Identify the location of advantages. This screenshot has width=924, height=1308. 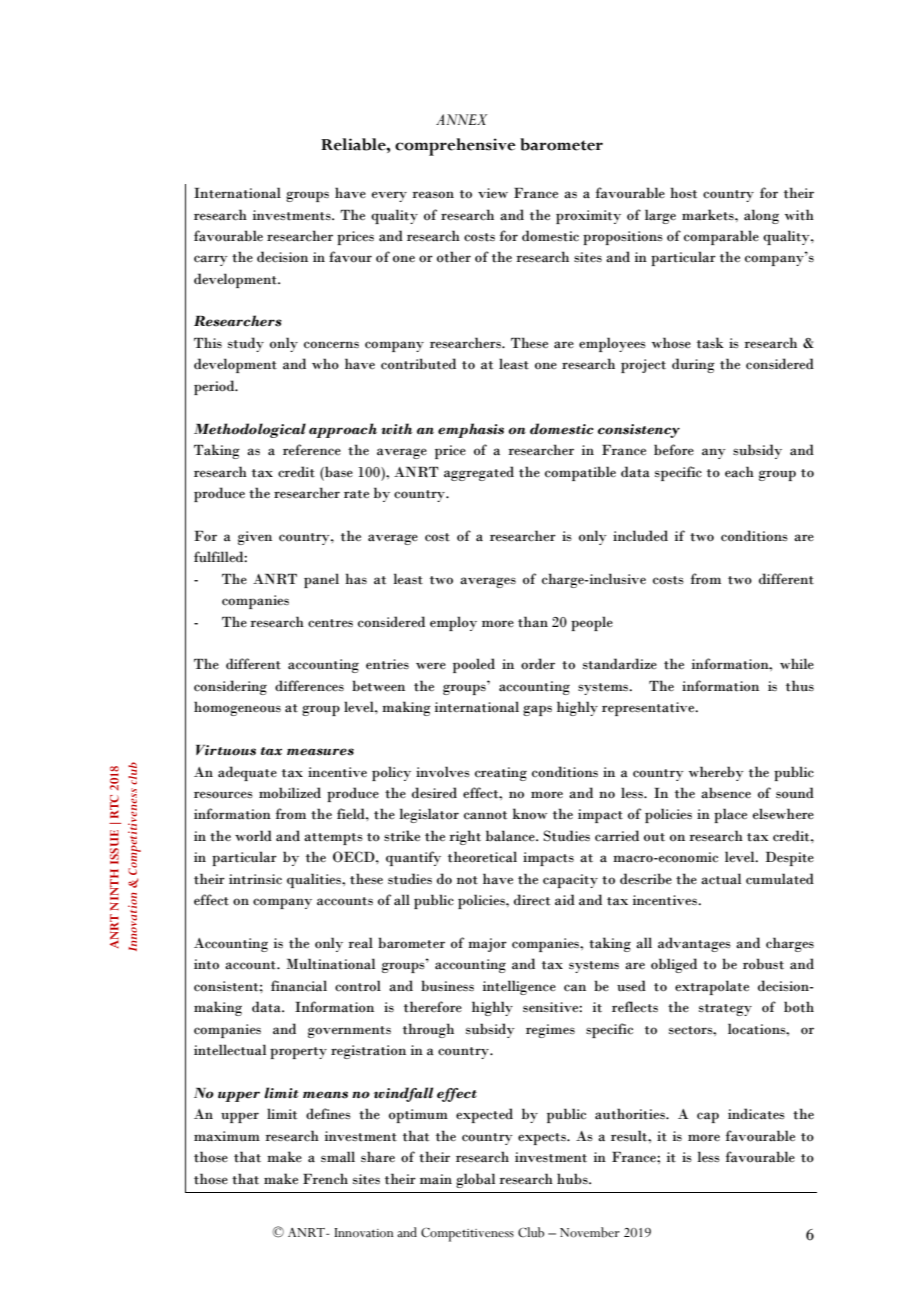
(694, 944).
